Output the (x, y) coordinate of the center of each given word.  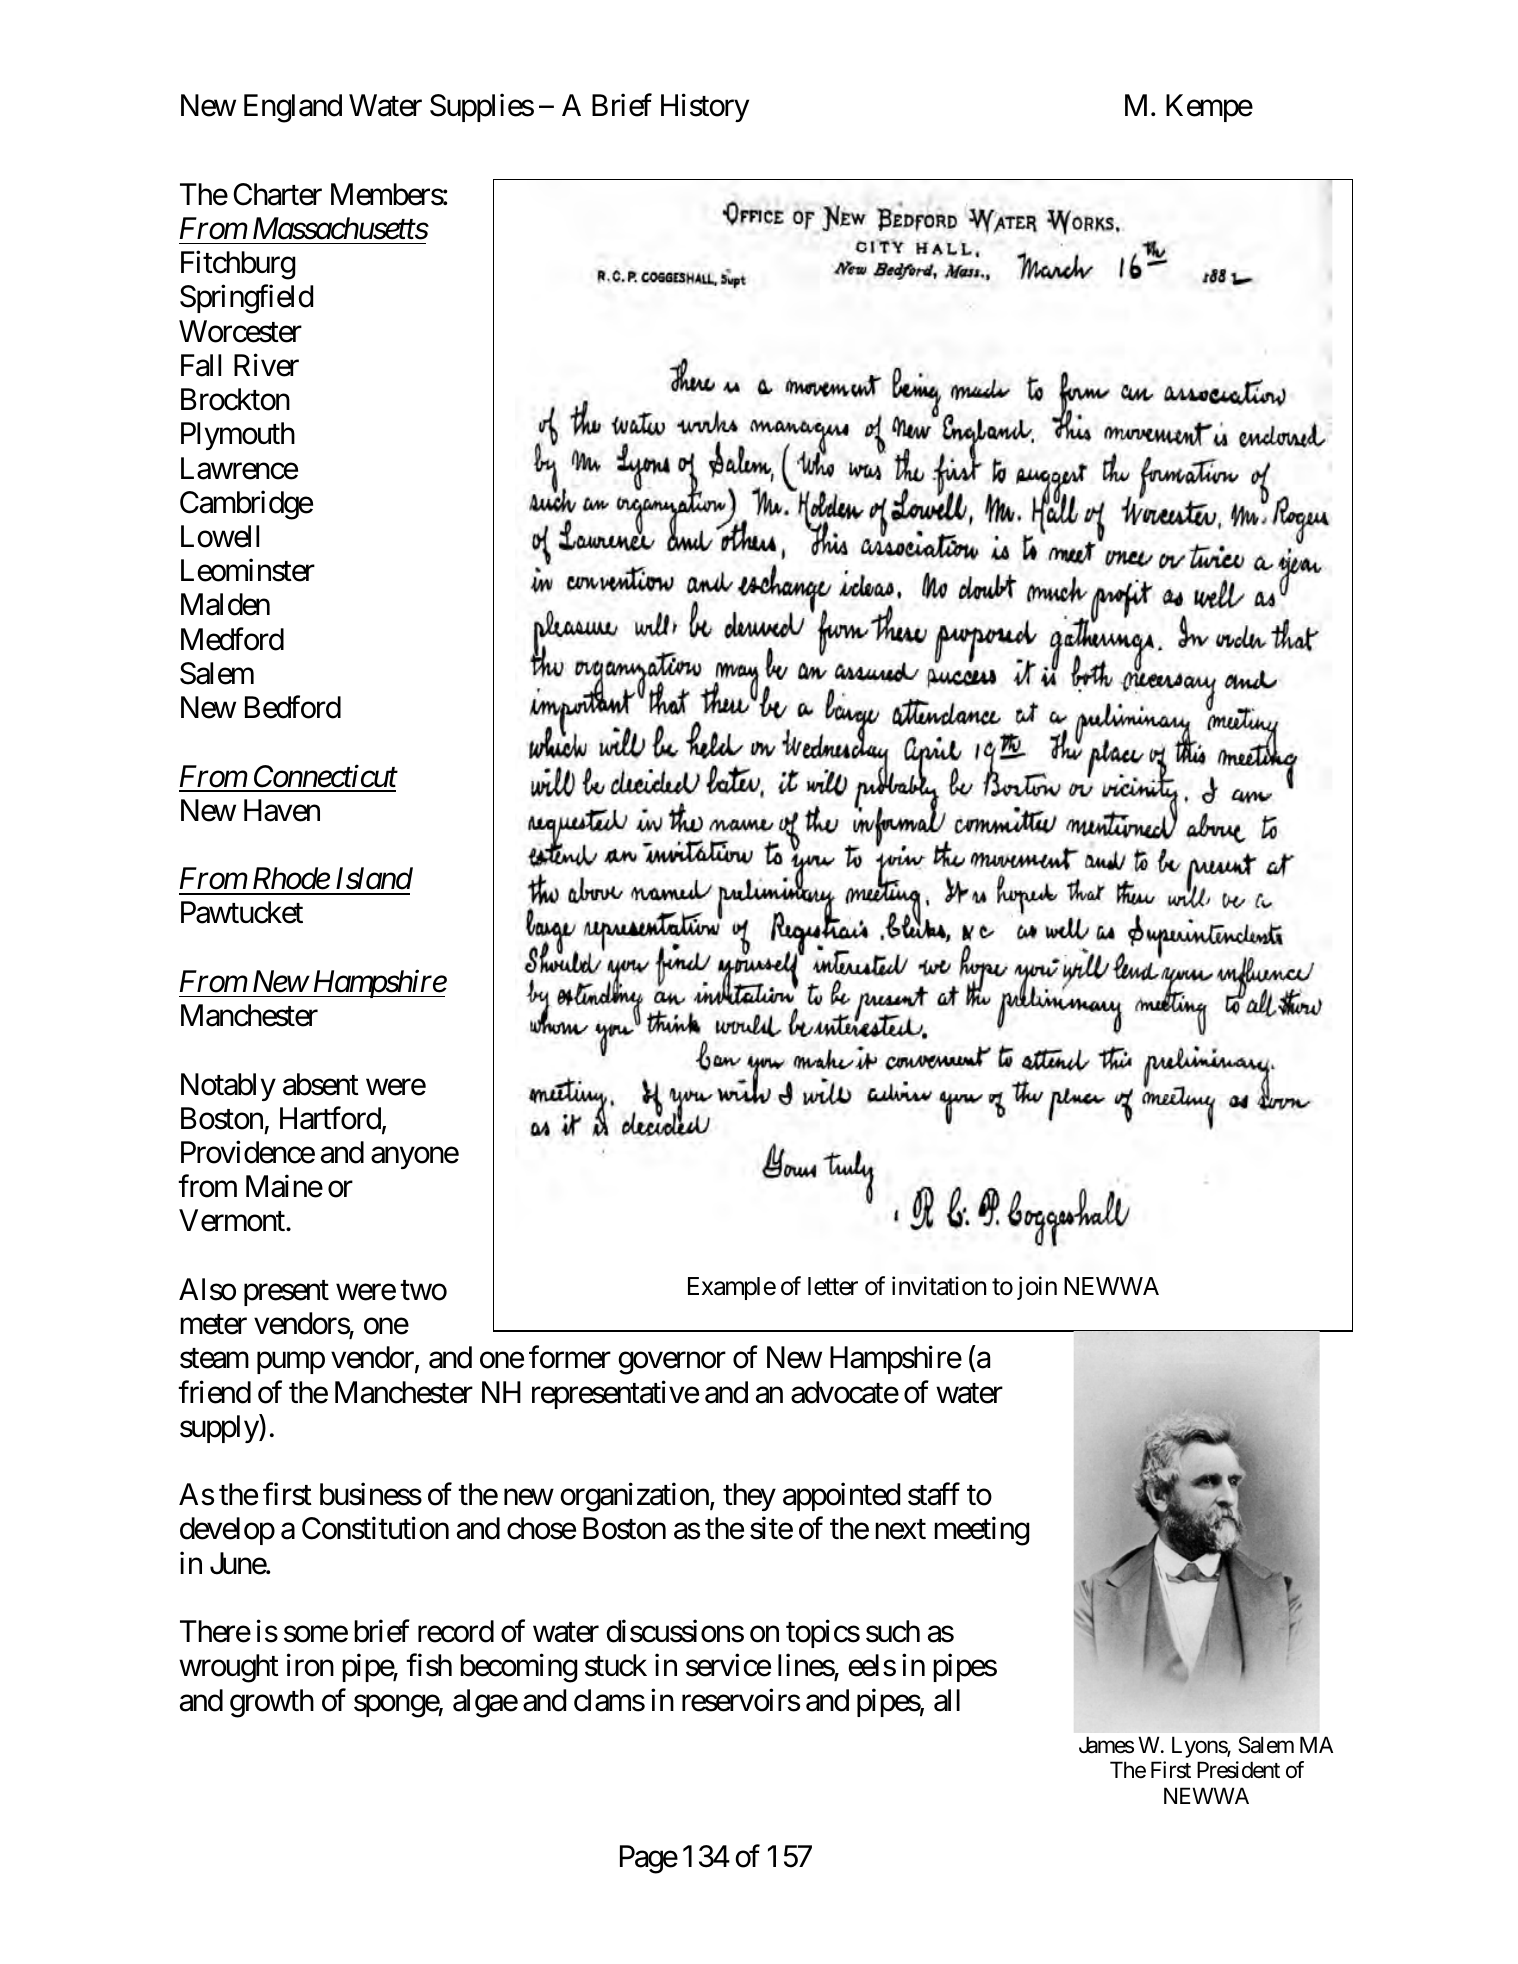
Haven (282, 810)
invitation (939, 1286)
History (705, 107)
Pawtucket (242, 912)
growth (272, 1703)
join (1037, 1288)
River (266, 365)
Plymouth (238, 436)
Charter (277, 194)
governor (672, 1364)
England (293, 108)
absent (321, 1084)
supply (220, 1428)
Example (732, 1288)
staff (934, 1494)
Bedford (293, 707)
